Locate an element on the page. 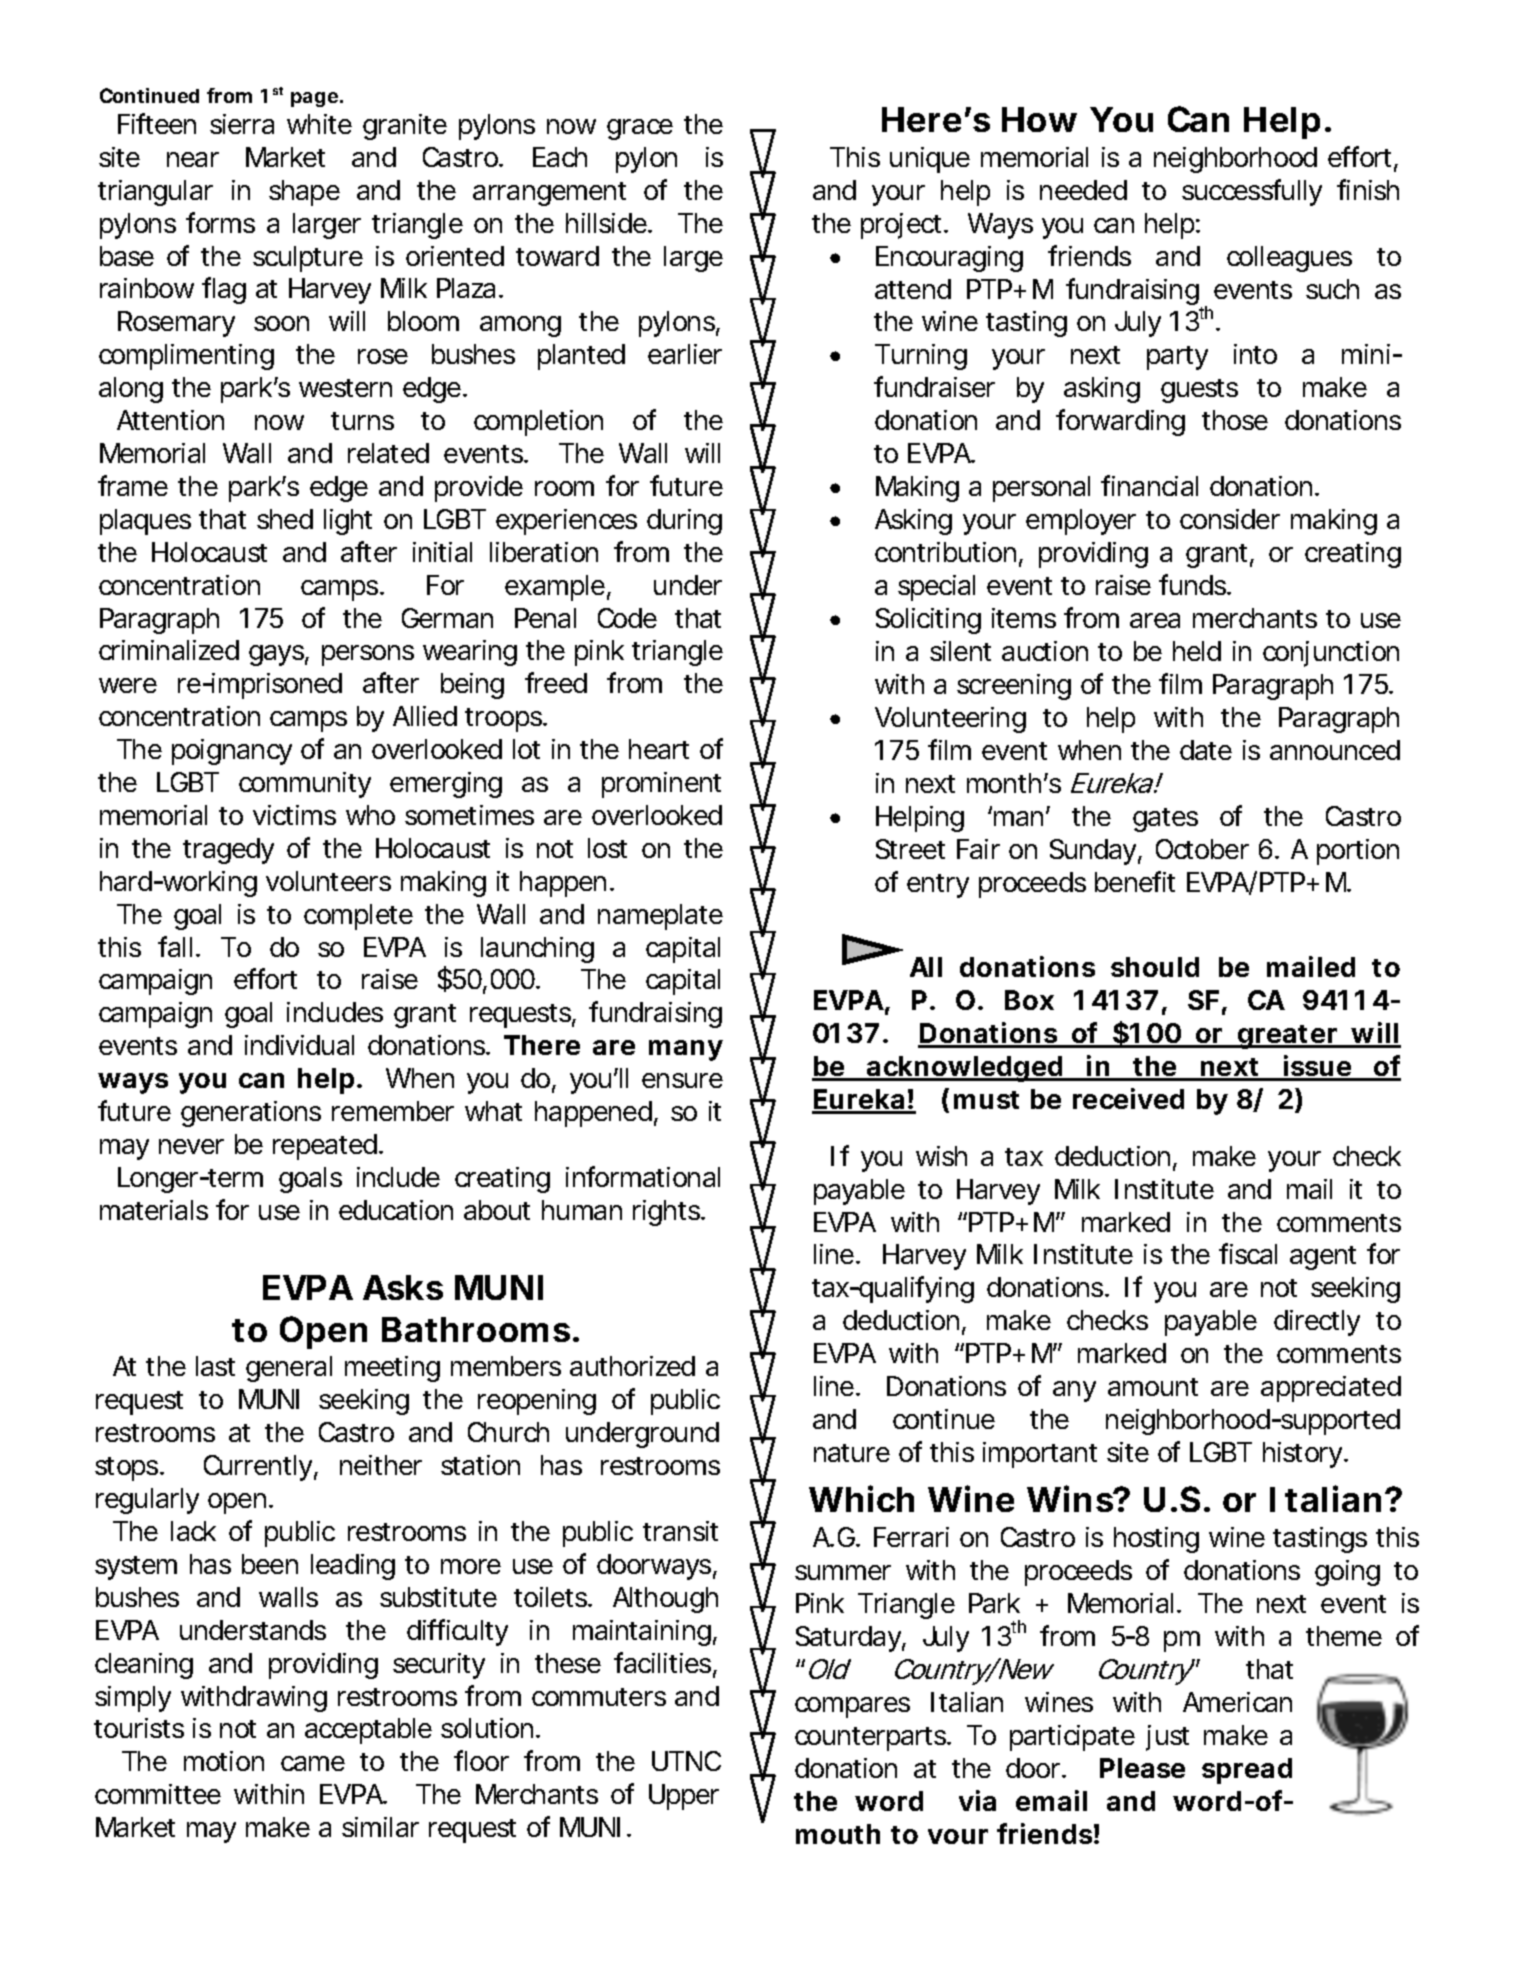 The height and width of the image is (1963, 1517). fall is located at coordinates (175, 946).
